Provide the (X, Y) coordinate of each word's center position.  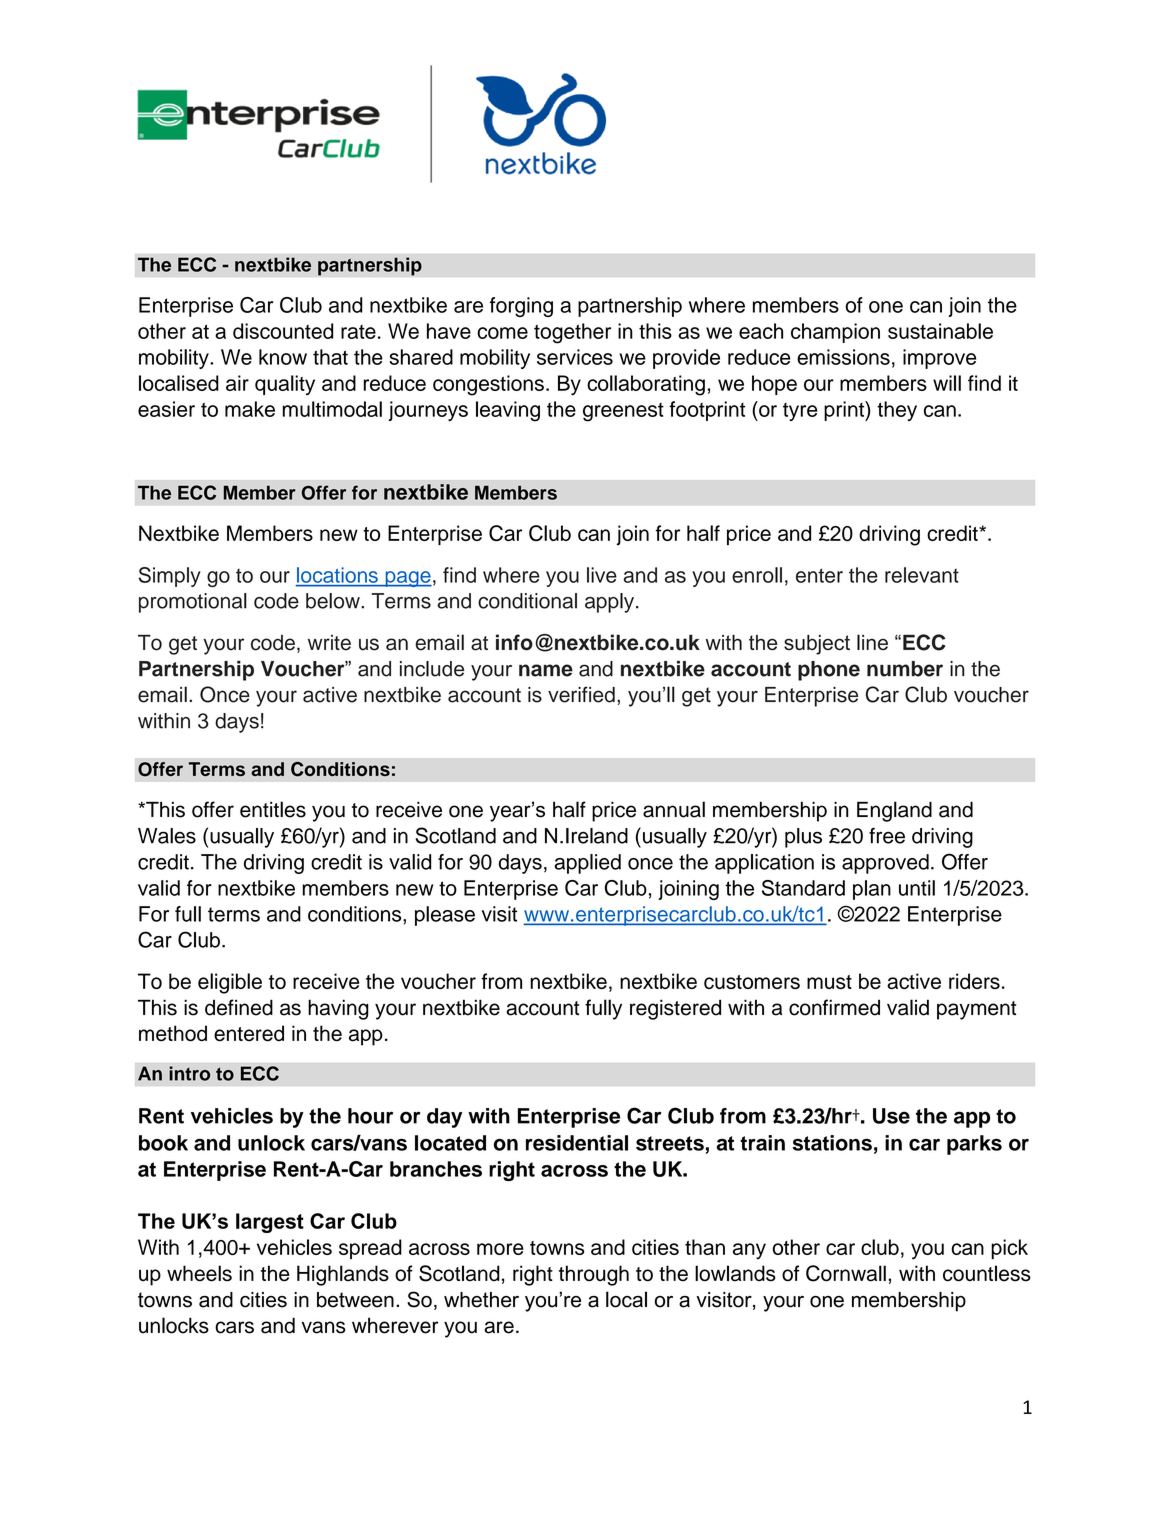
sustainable (940, 331)
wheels (199, 1273)
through (594, 1275)
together (572, 333)
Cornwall (846, 1273)
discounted (283, 331)
